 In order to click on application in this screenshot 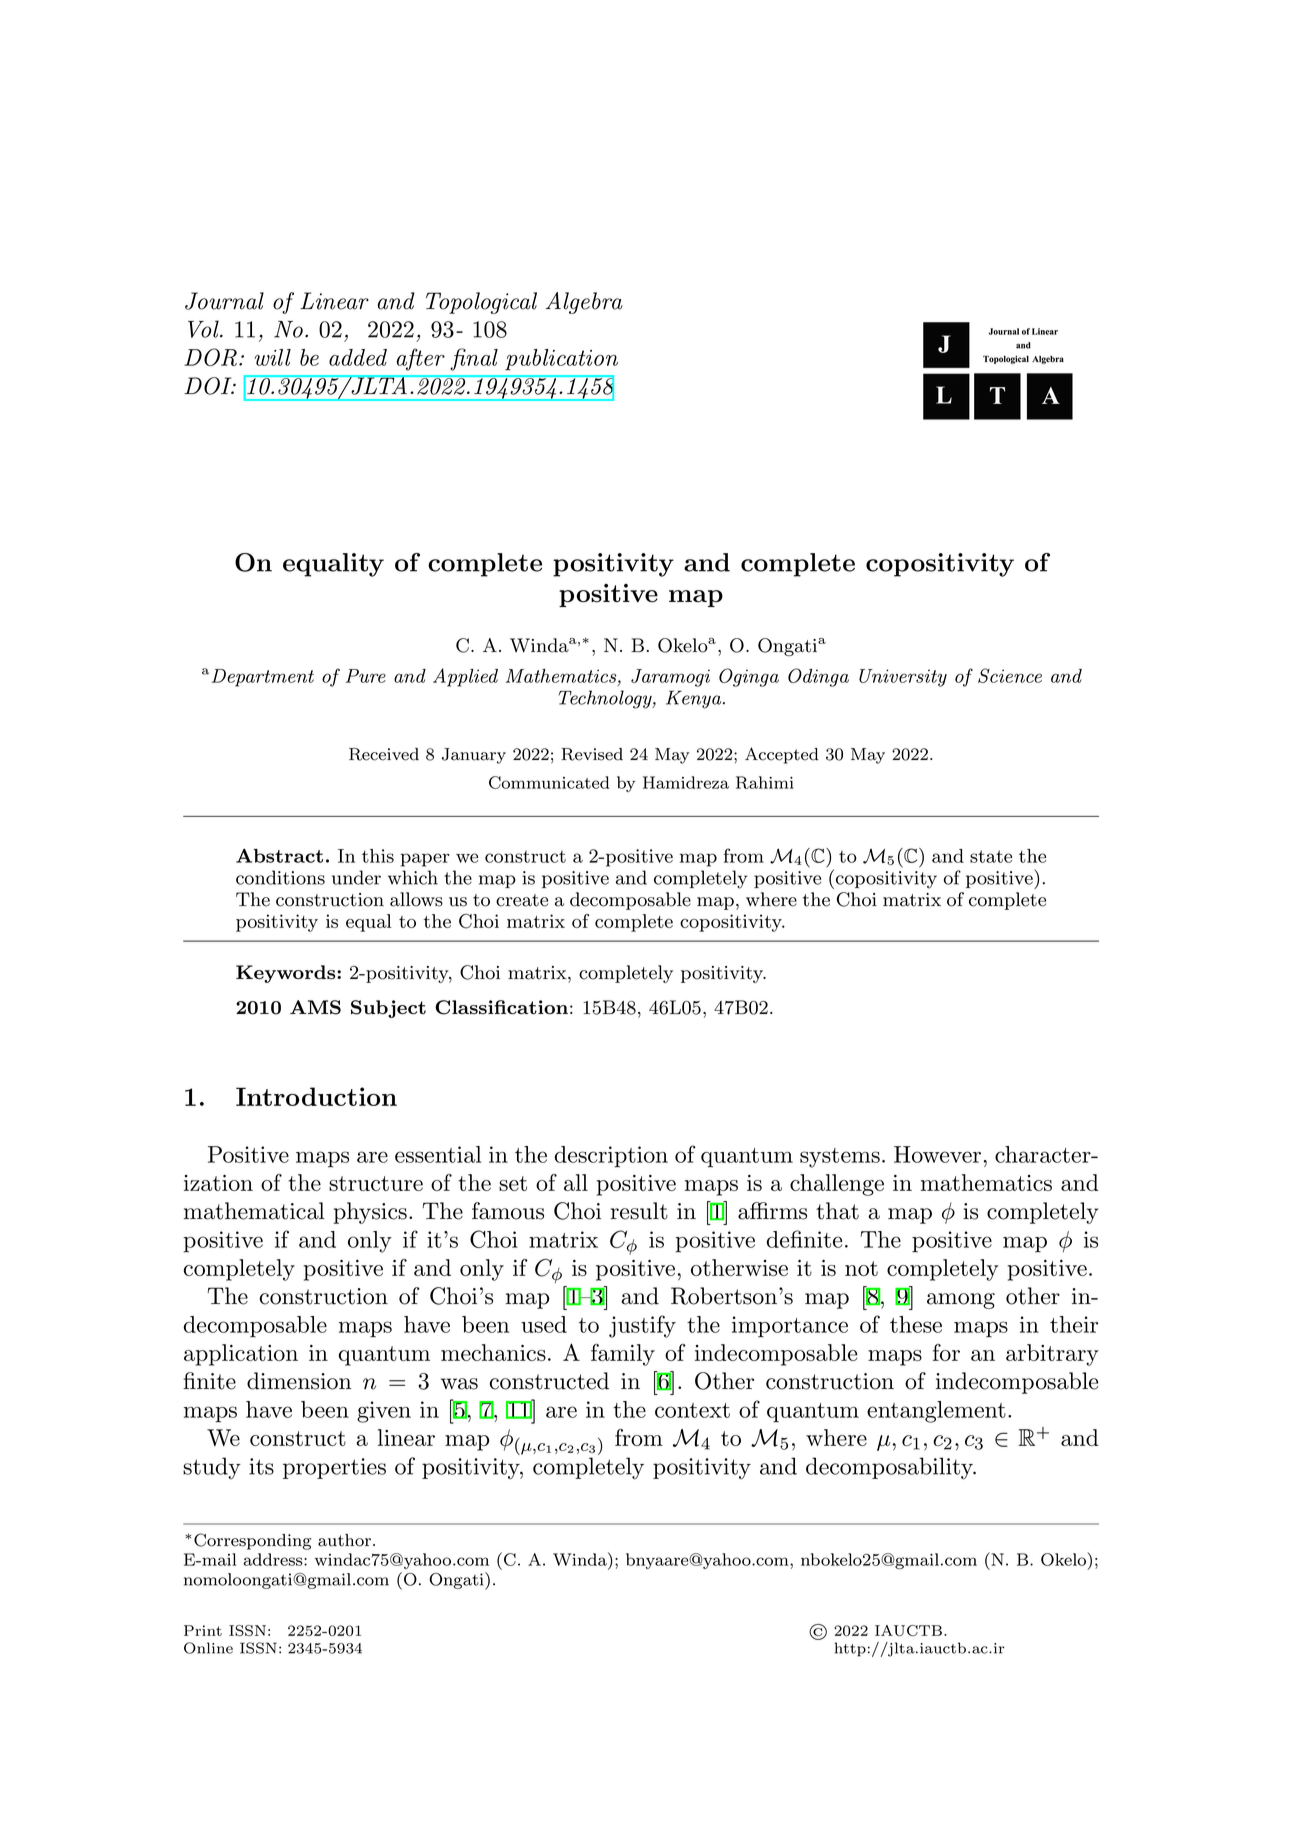, I will do `click(241, 1355)`.
